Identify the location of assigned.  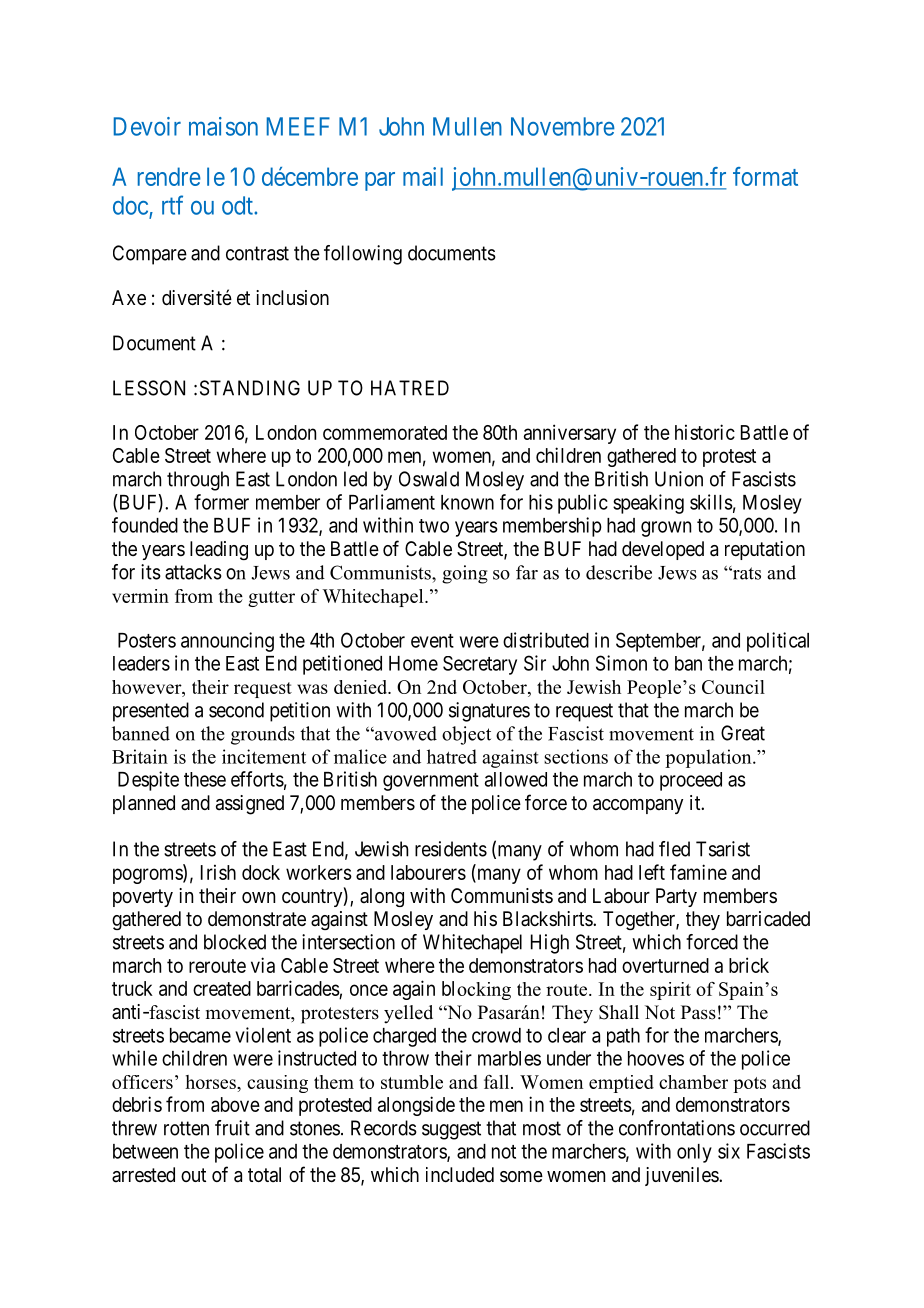
(250, 805).
